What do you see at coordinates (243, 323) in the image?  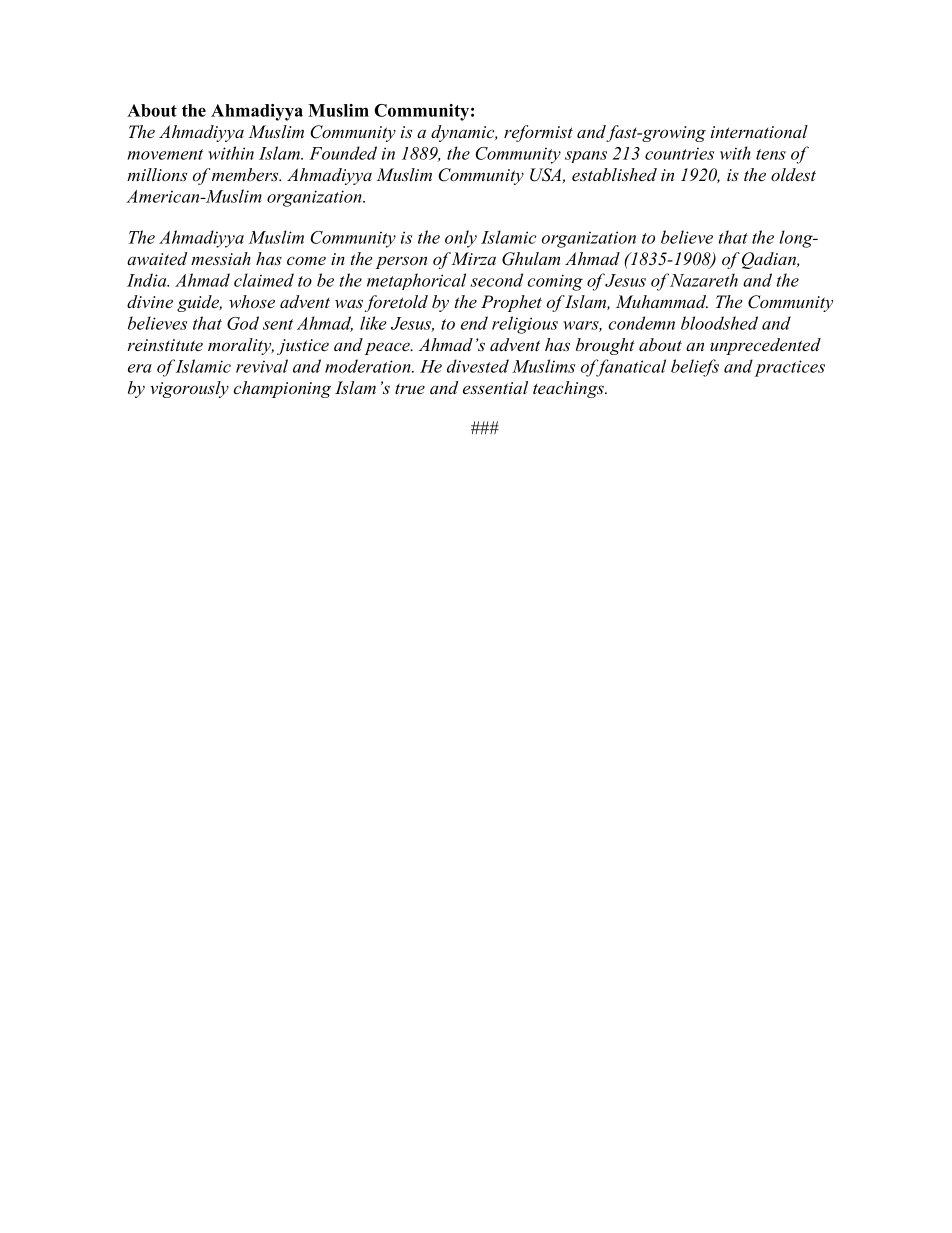 I see `God` at bounding box center [243, 323].
